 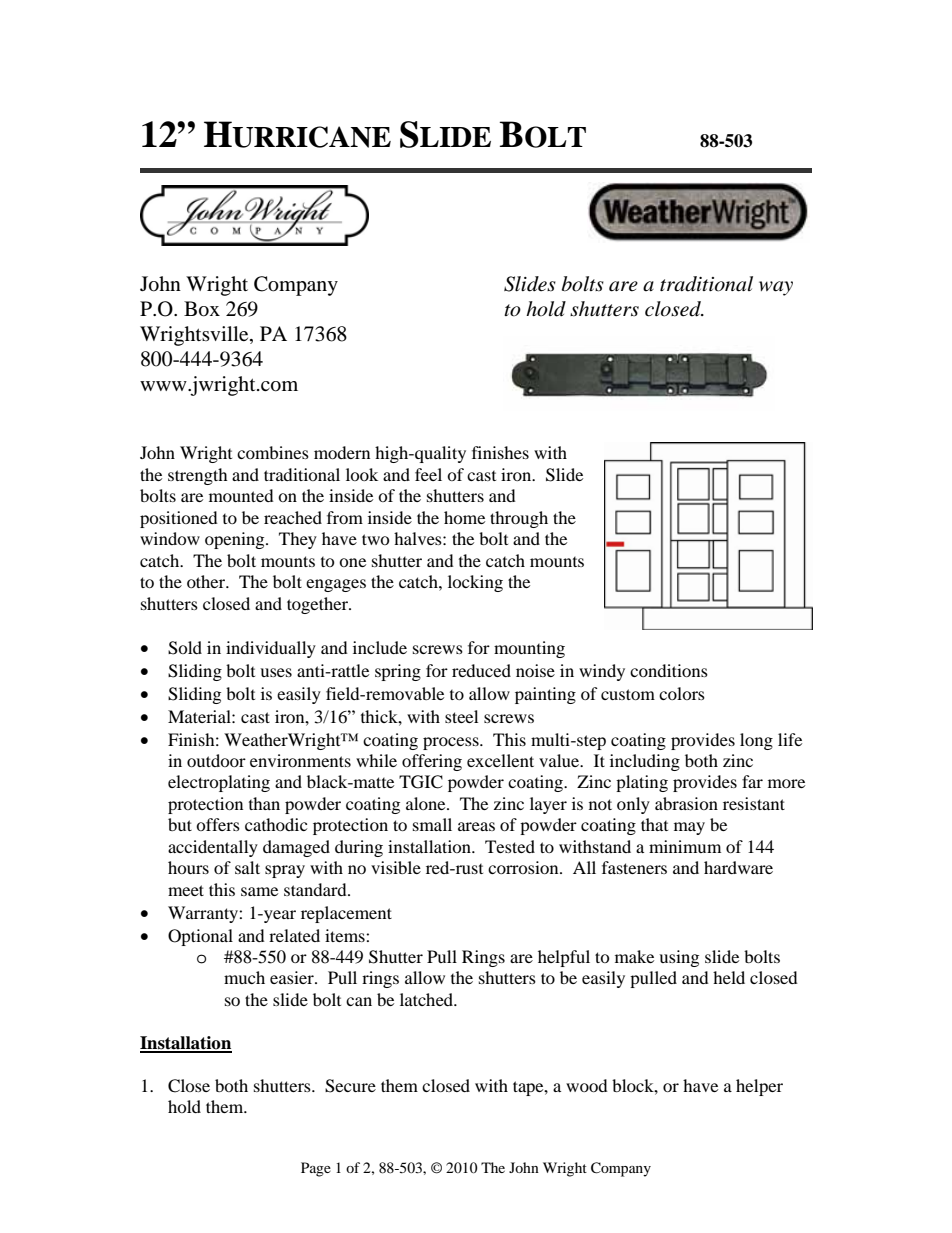 What do you see at coordinates (776, 288) in the image?
I see `way` at bounding box center [776, 288].
